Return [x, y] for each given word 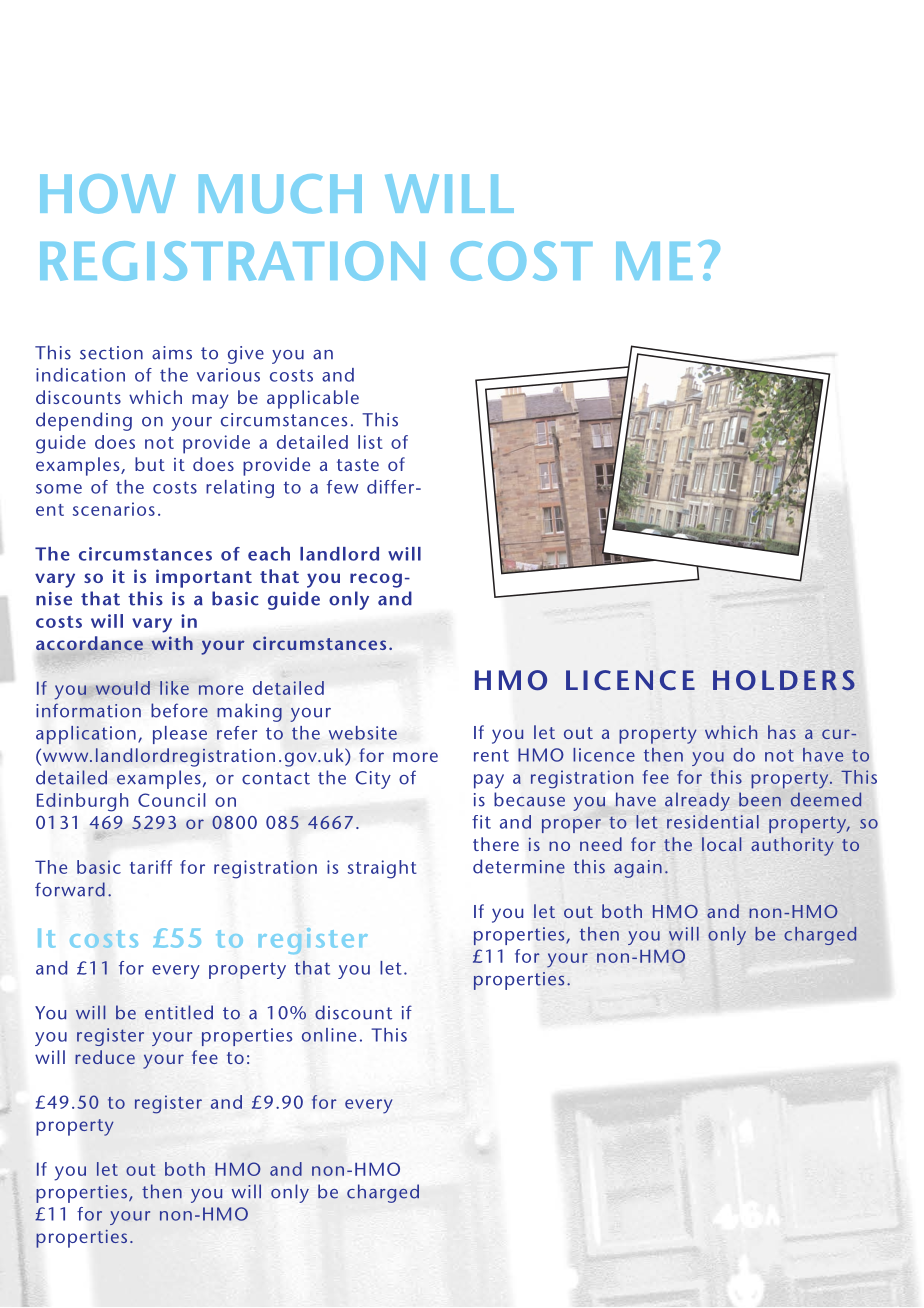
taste [358, 465]
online [329, 1035]
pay [489, 781]
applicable [313, 399]
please [180, 735]
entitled [179, 1012]
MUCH [280, 194]
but [150, 464]
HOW [108, 194]
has [782, 732]
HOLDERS [784, 680]
